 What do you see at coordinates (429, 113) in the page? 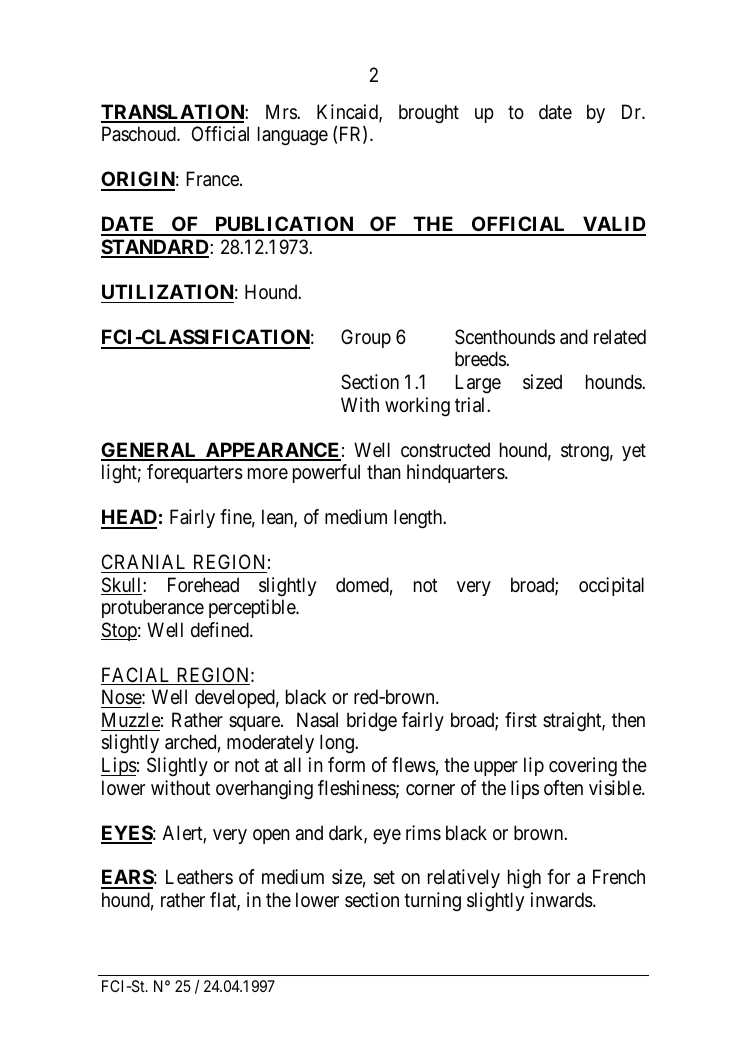
I see `brought` at bounding box center [429, 113].
